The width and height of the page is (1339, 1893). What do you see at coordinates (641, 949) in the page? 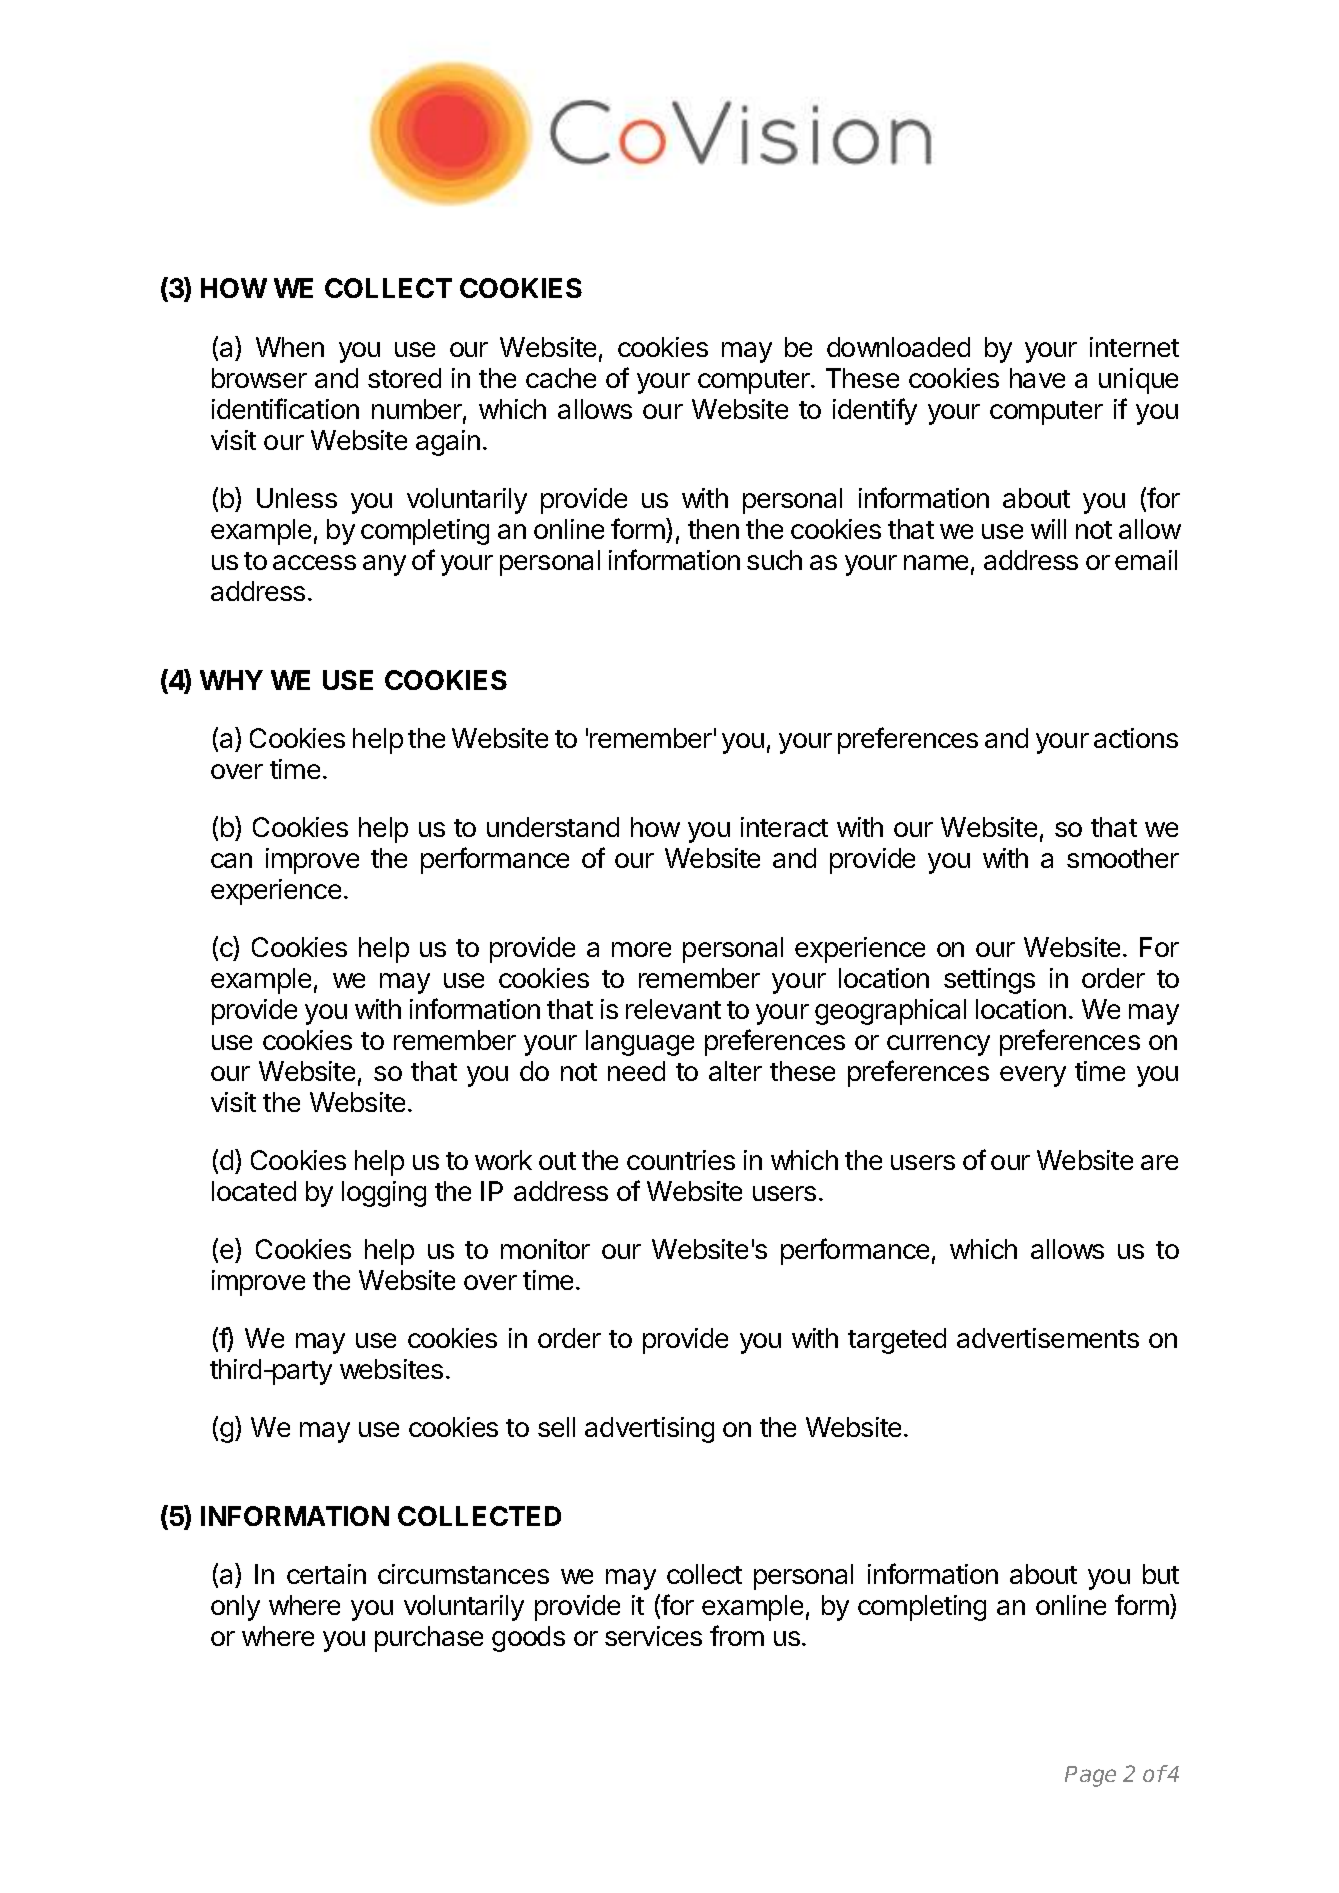
I see `more` at bounding box center [641, 949].
